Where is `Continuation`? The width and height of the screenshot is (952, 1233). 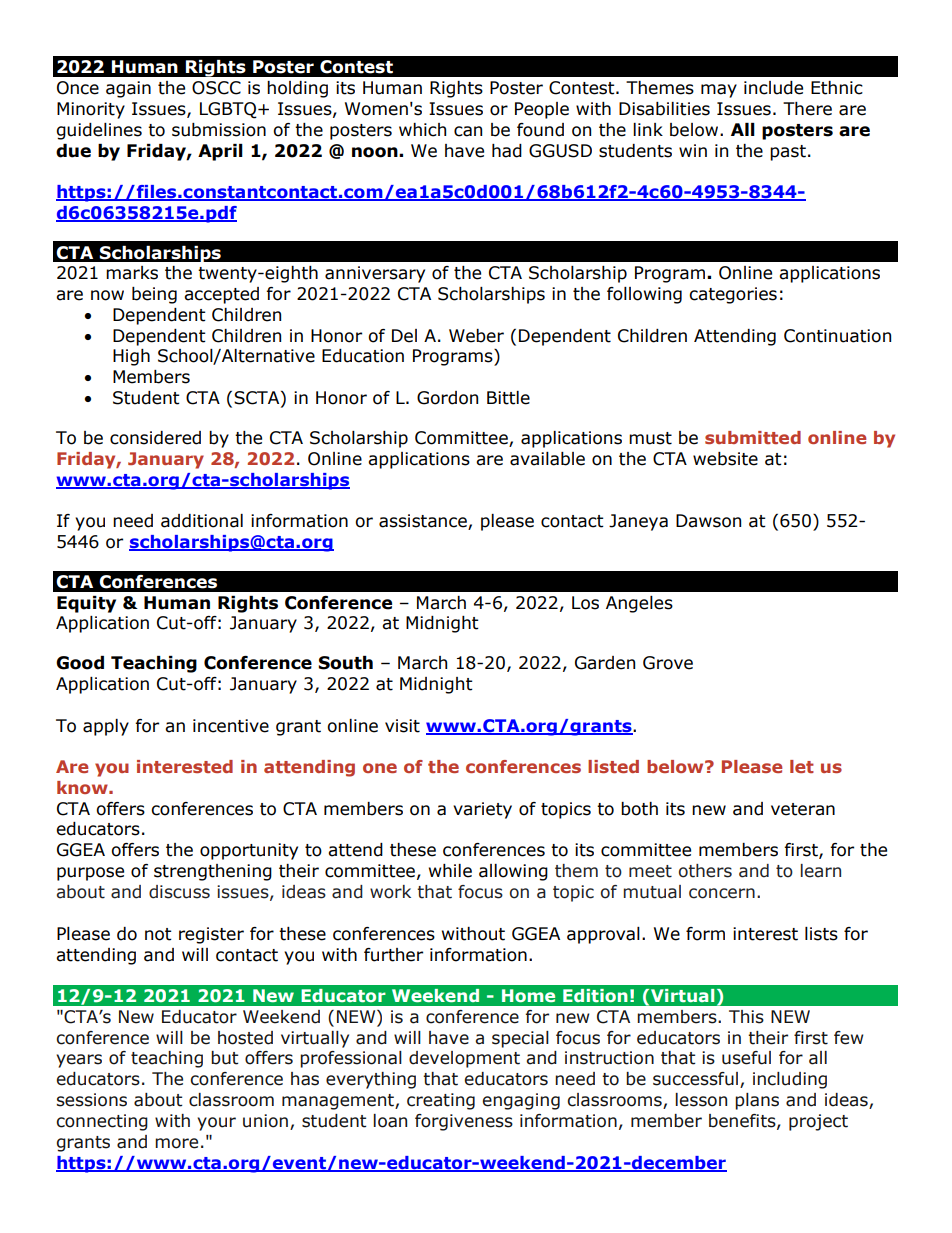
Continuation is located at coordinates (837, 336).
